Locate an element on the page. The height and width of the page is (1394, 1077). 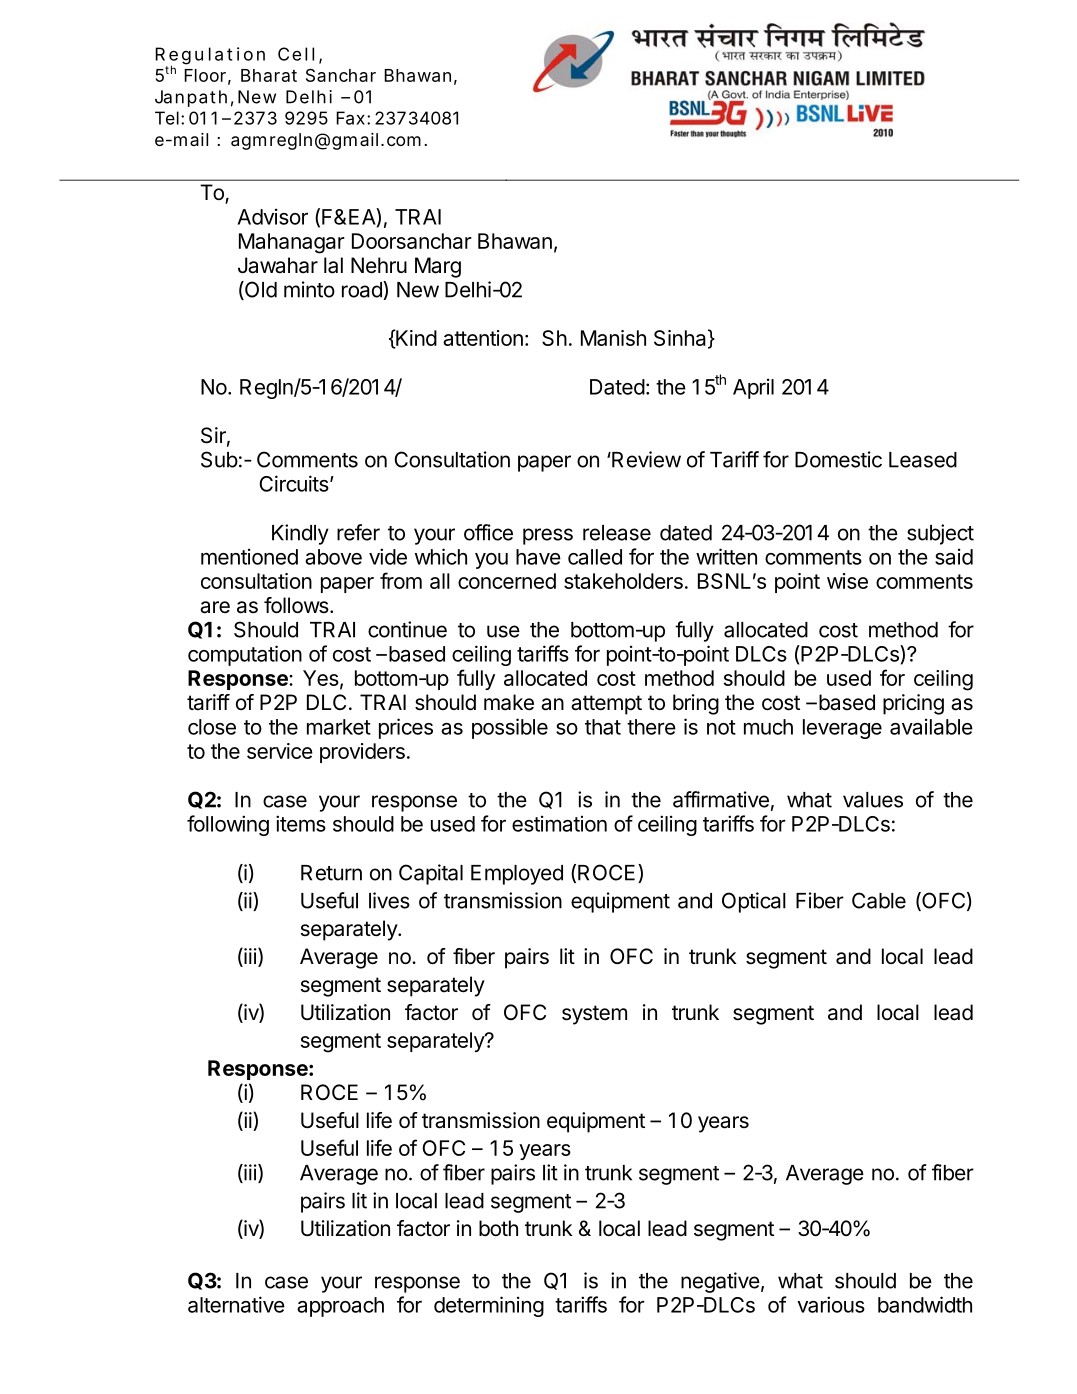
Bharat is located at coordinates (269, 75).
